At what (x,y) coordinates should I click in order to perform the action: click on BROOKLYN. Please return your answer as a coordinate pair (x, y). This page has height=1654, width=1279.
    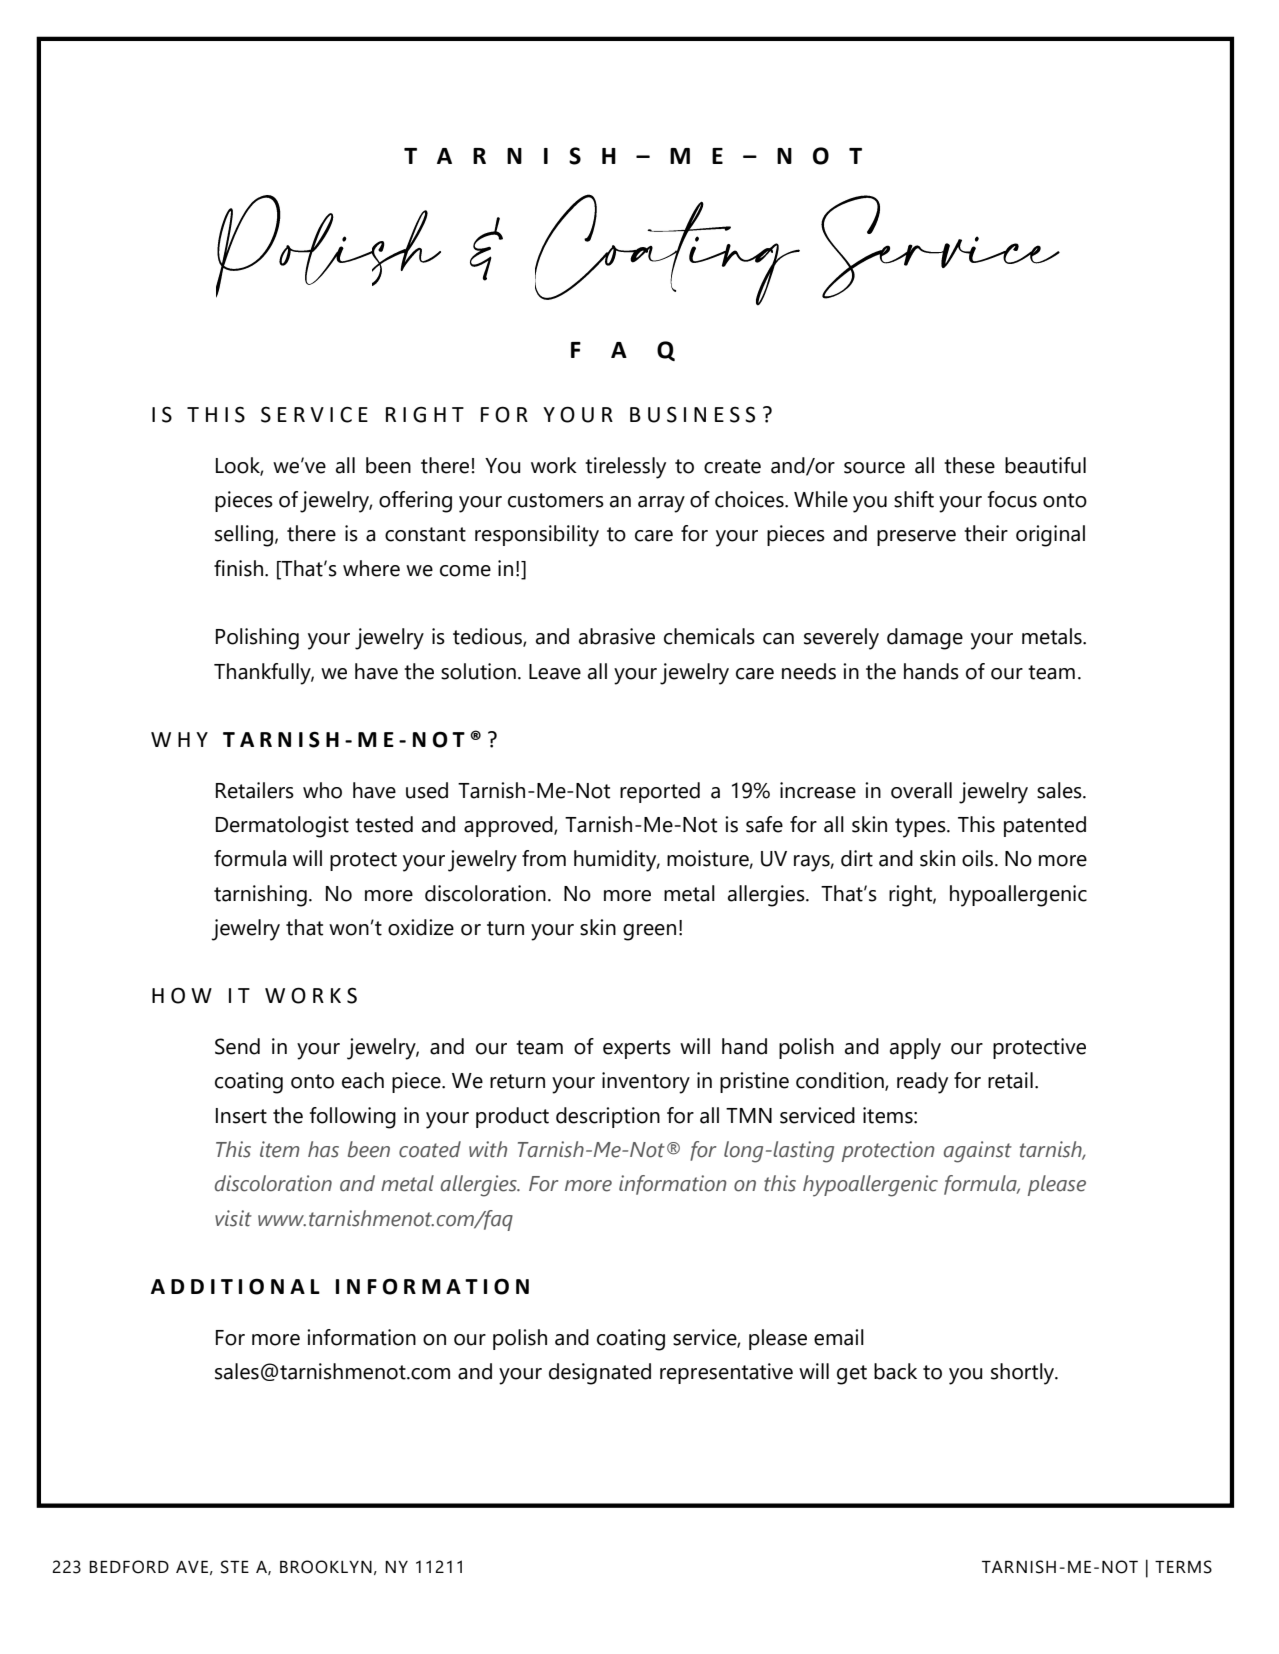
    Looking at the image, I should click on (326, 1567).
